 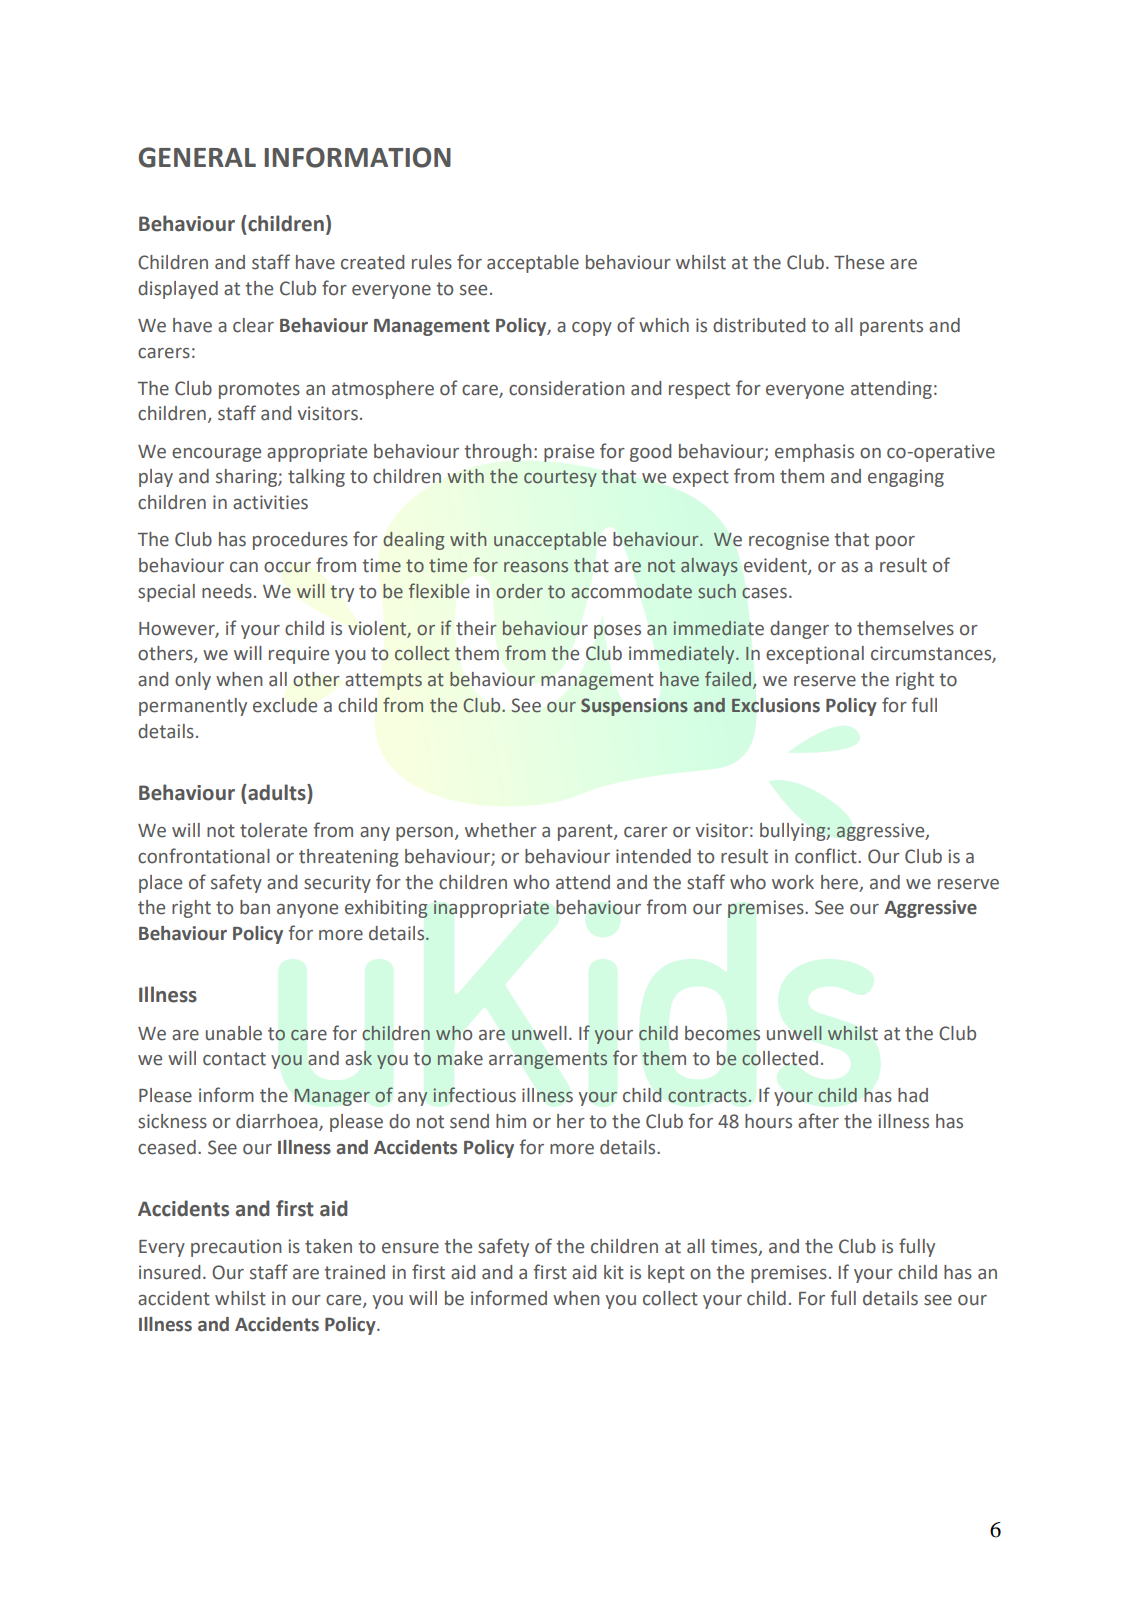 What do you see at coordinates (197, 157) in the screenshot?
I see `GENERAL` at bounding box center [197, 157].
